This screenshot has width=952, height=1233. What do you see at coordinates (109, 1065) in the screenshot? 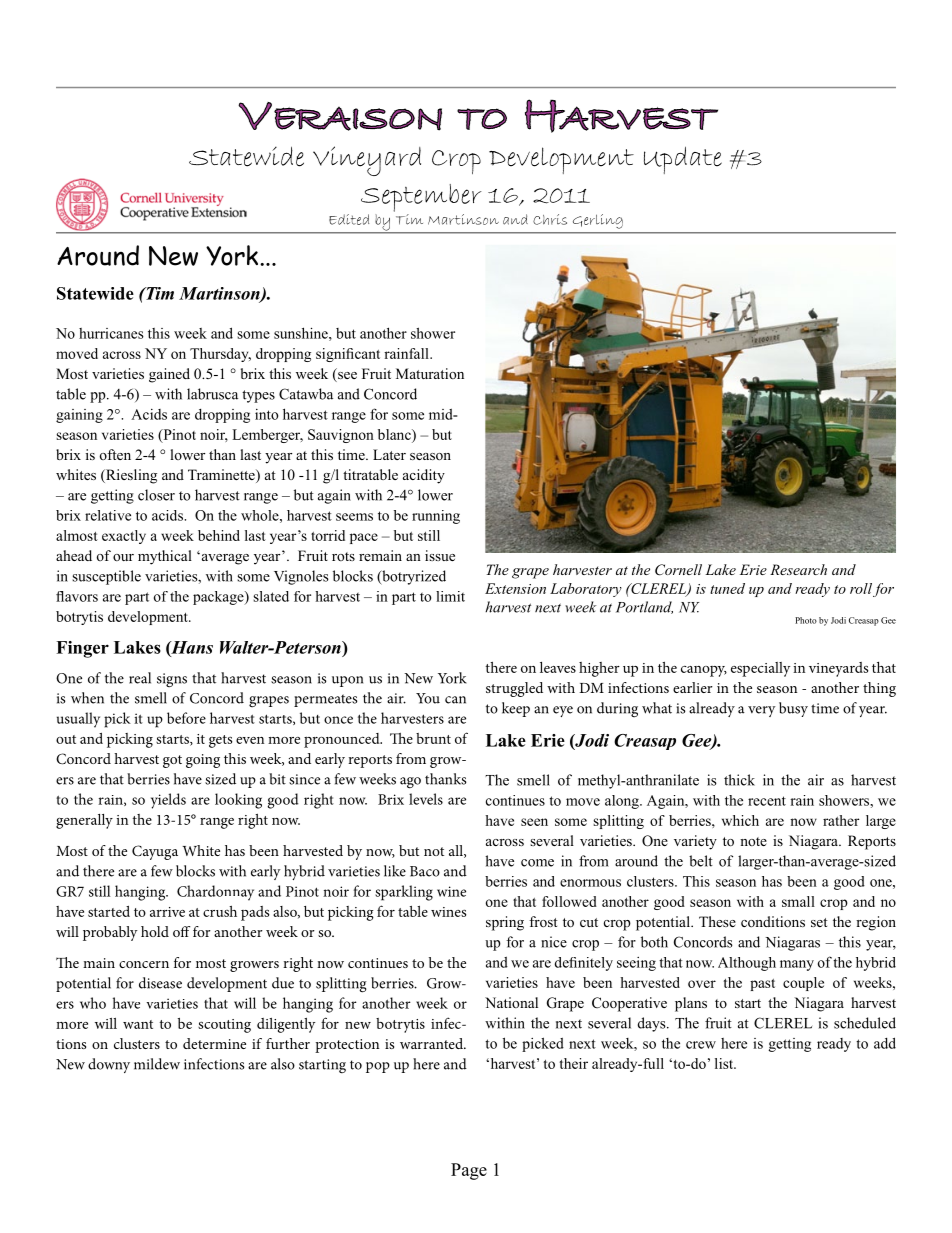
I see `downy` at bounding box center [109, 1065].
